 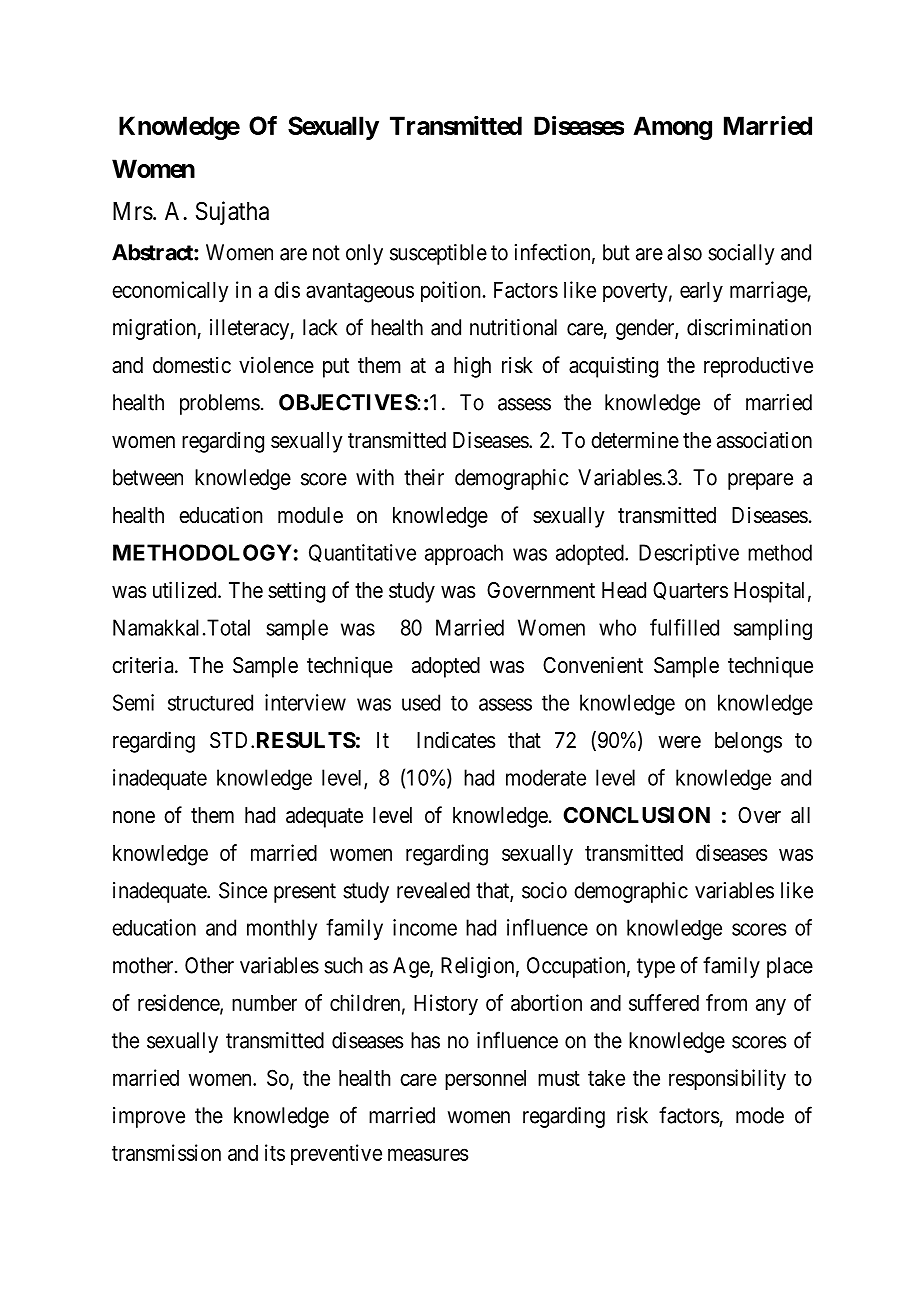 I want to click on structured, so click(x=210, y=702).
